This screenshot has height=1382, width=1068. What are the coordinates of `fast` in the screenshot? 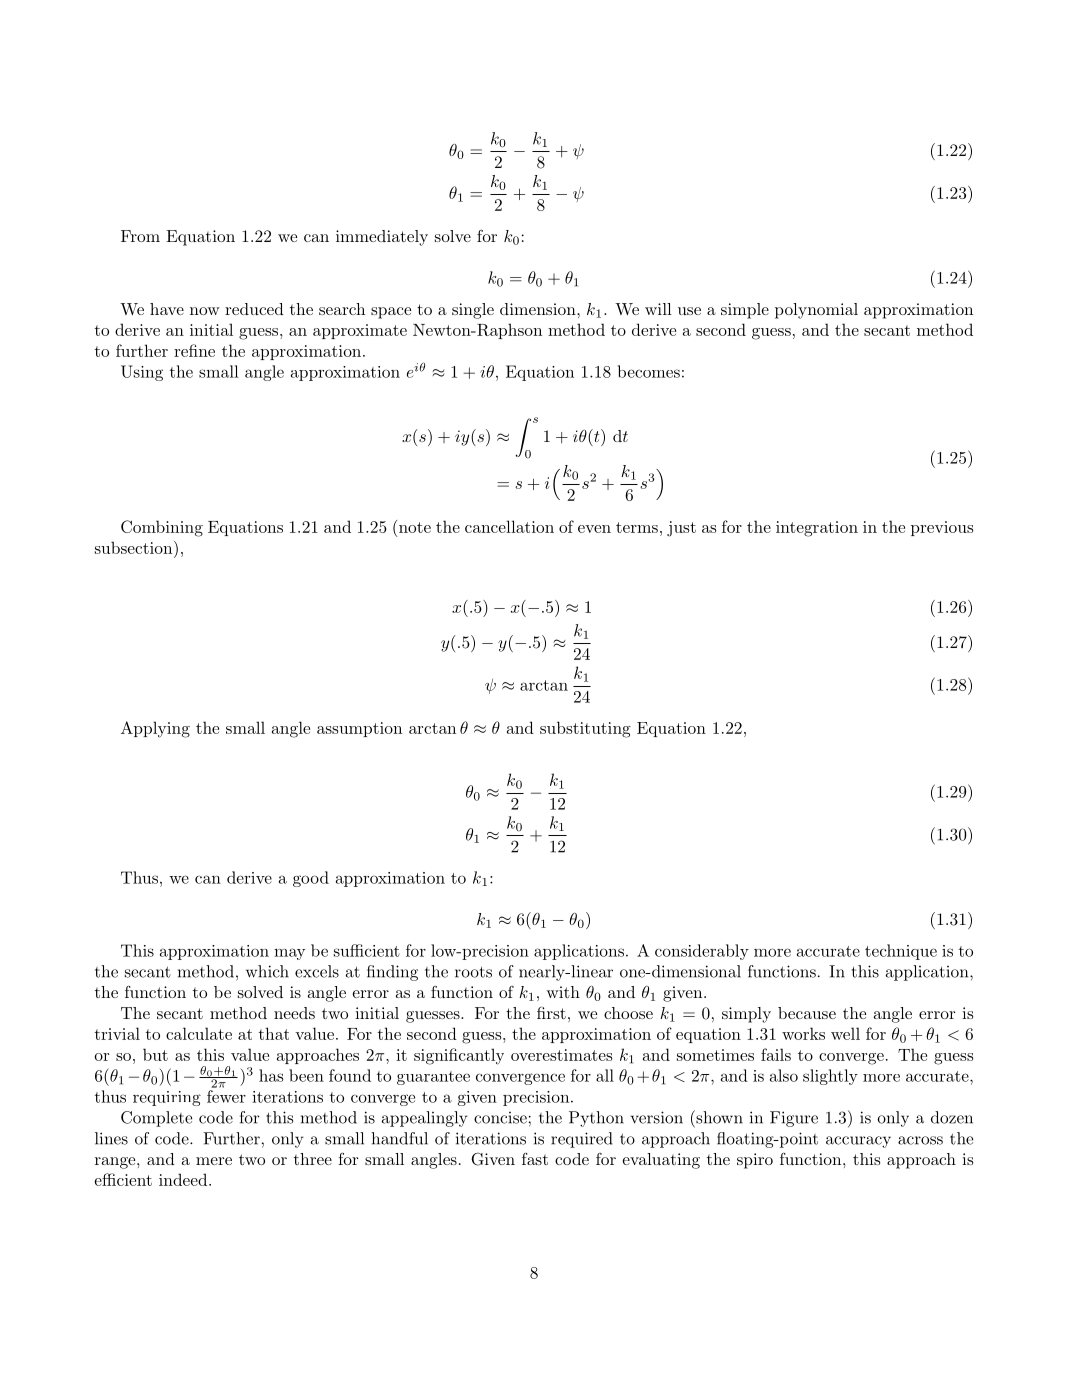 It's located at (535, 1159).
